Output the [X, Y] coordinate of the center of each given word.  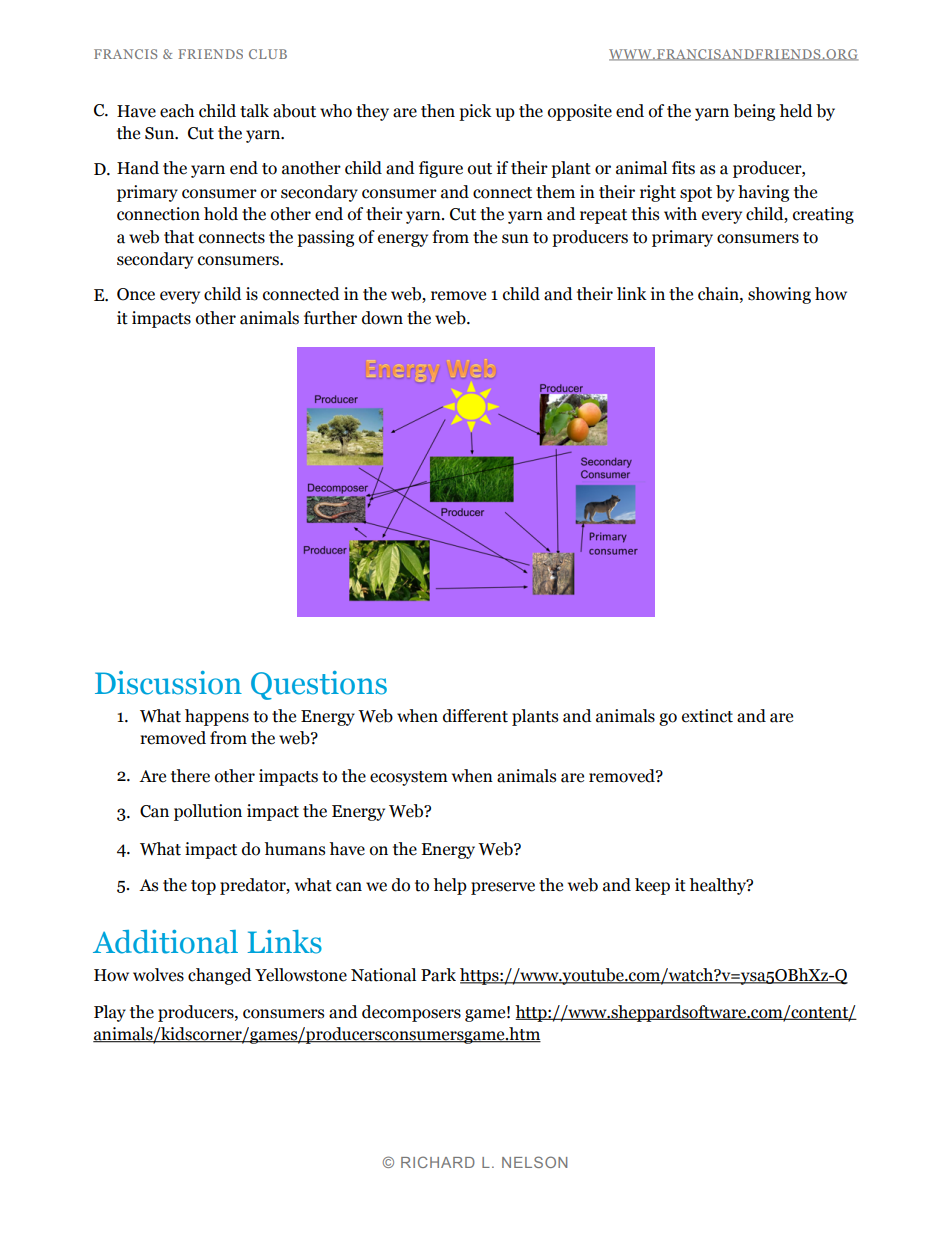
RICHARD [438, 1162]
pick [475, 112]
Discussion [168, 683]
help [450, 886]
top [203, 887]
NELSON [534, 1162]
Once [136, 294]
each [177, 111]
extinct [707, 716]
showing [779, 295]
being [754, 112]
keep [652, 886]
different [475, 716]
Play [110, 1013]
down [382, 318]
